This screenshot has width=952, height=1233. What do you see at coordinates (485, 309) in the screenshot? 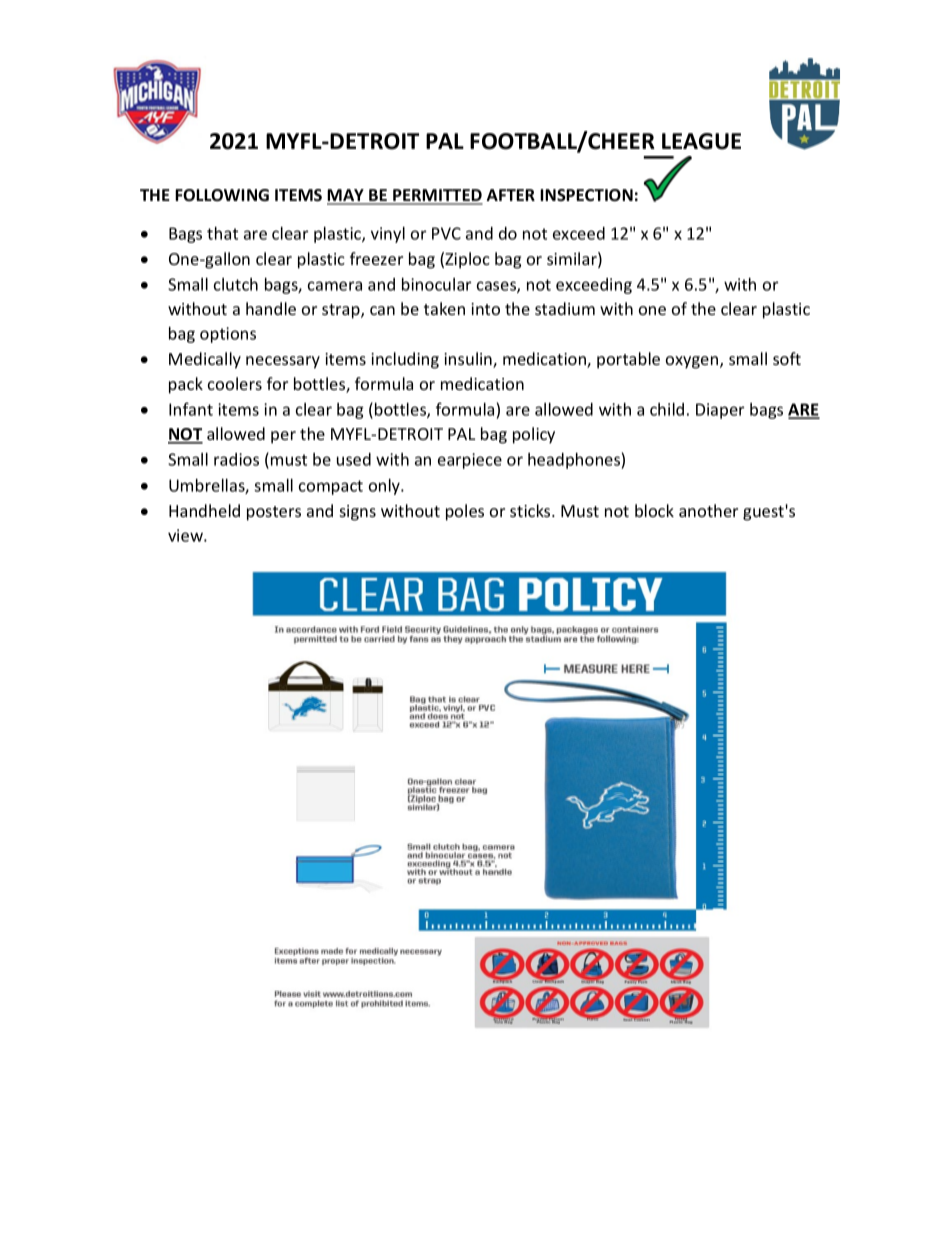
I see `into` at bounding box center [485, 309].
